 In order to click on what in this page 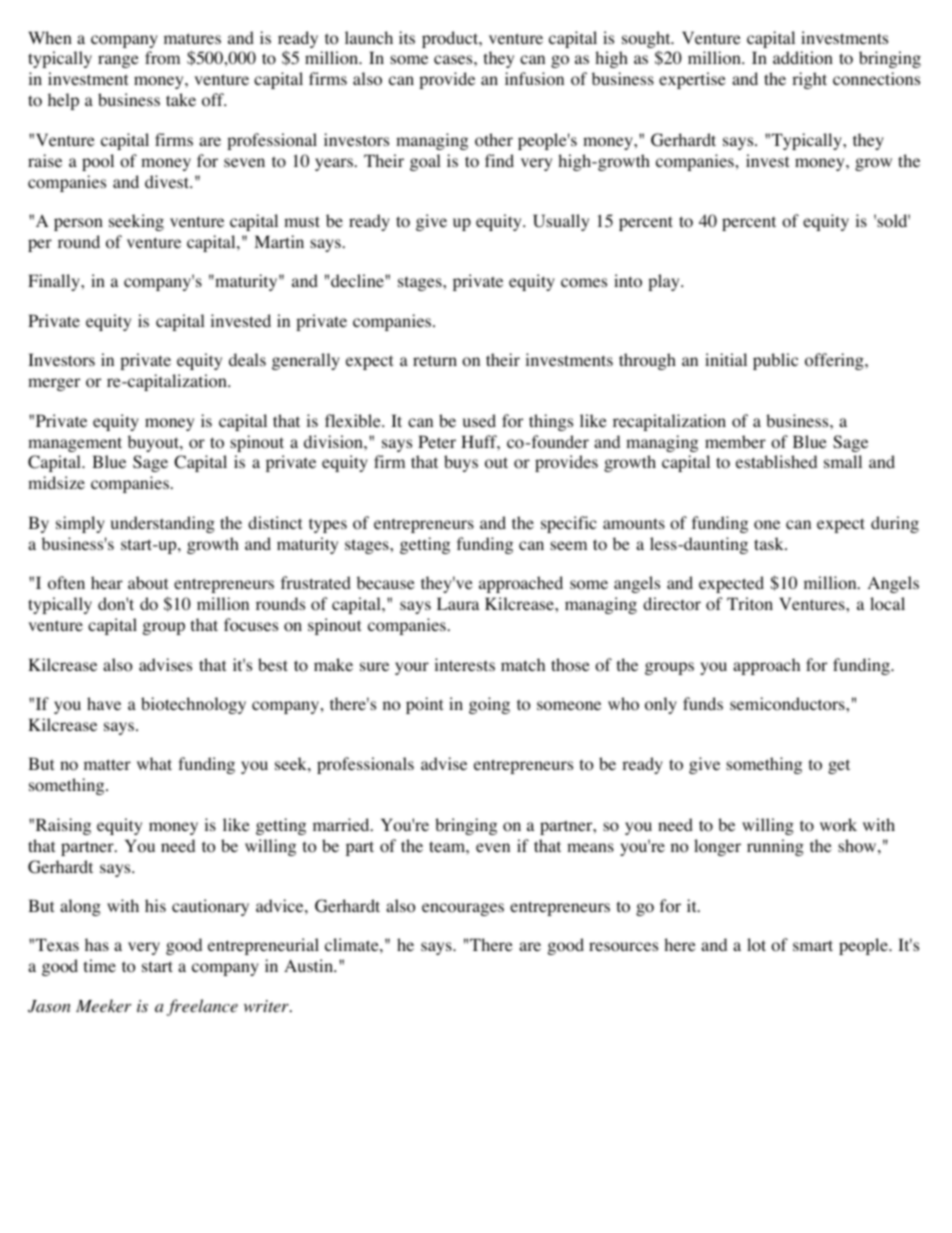, I will do `click(154, 763)`.
